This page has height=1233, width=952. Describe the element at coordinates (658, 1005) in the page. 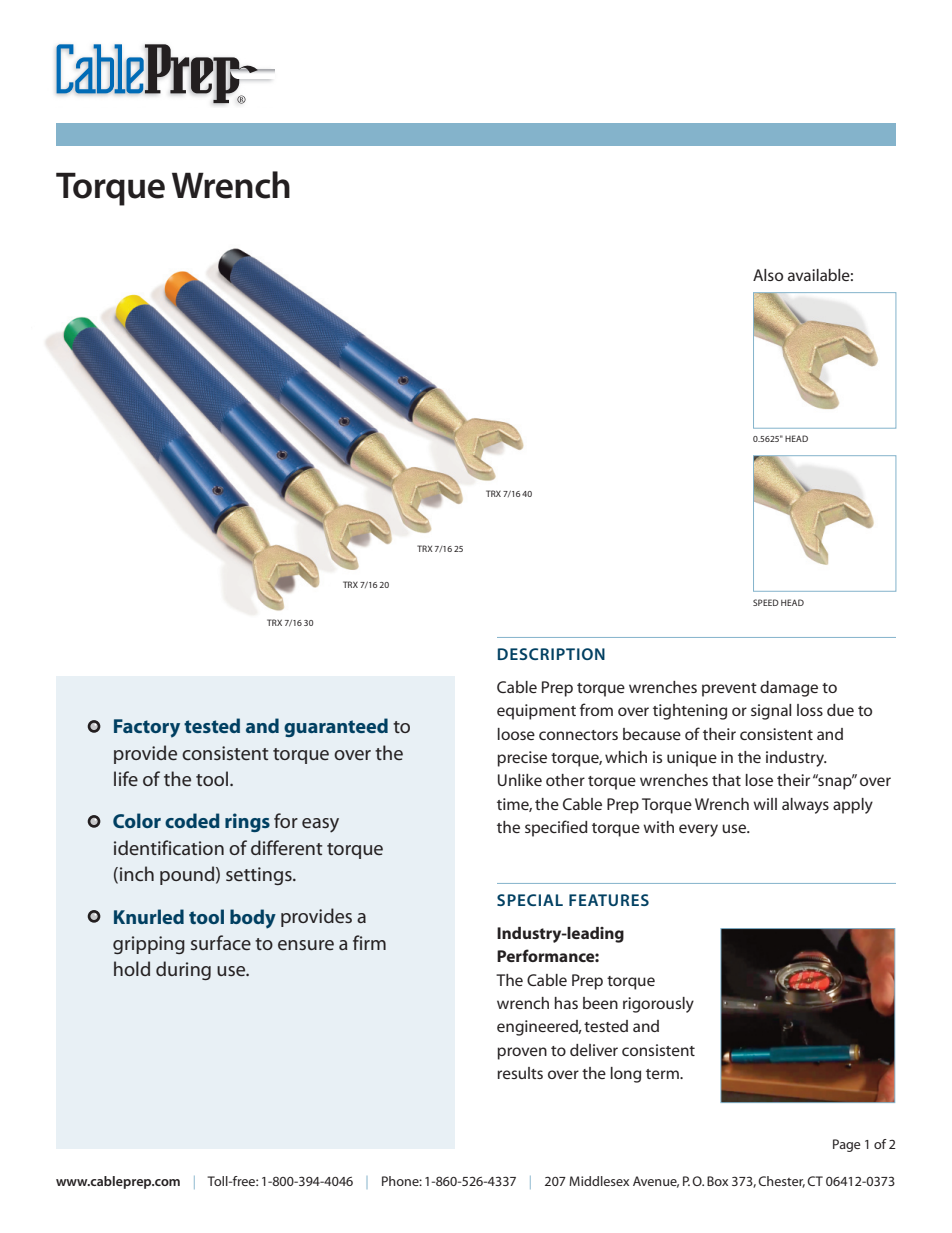

I see `rigorously` at that location.
